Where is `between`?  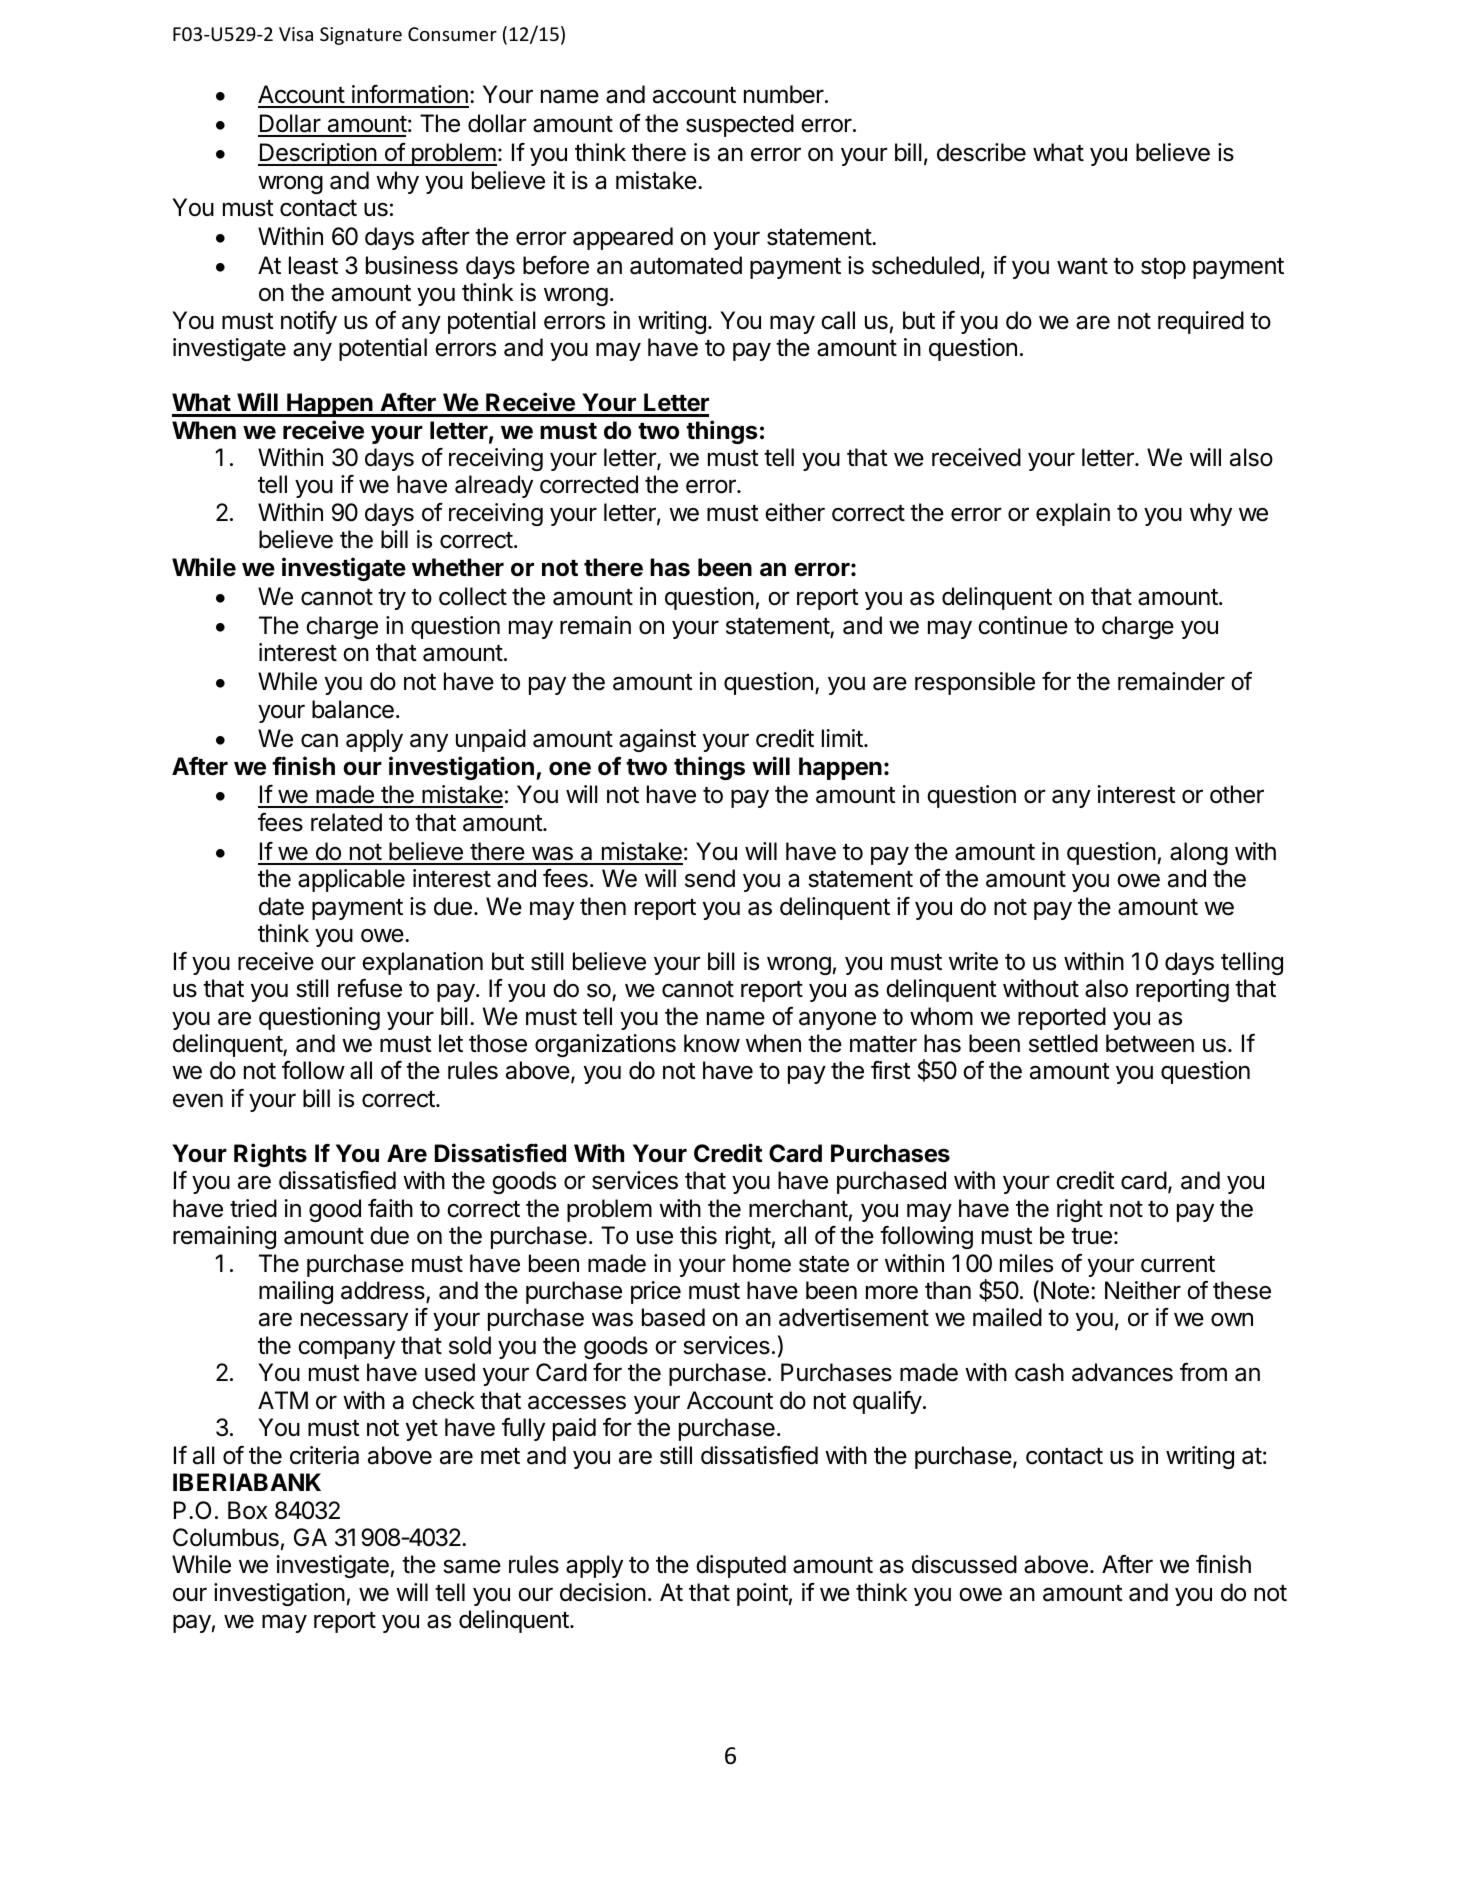 between is located at coordinates (1150, 1043).
